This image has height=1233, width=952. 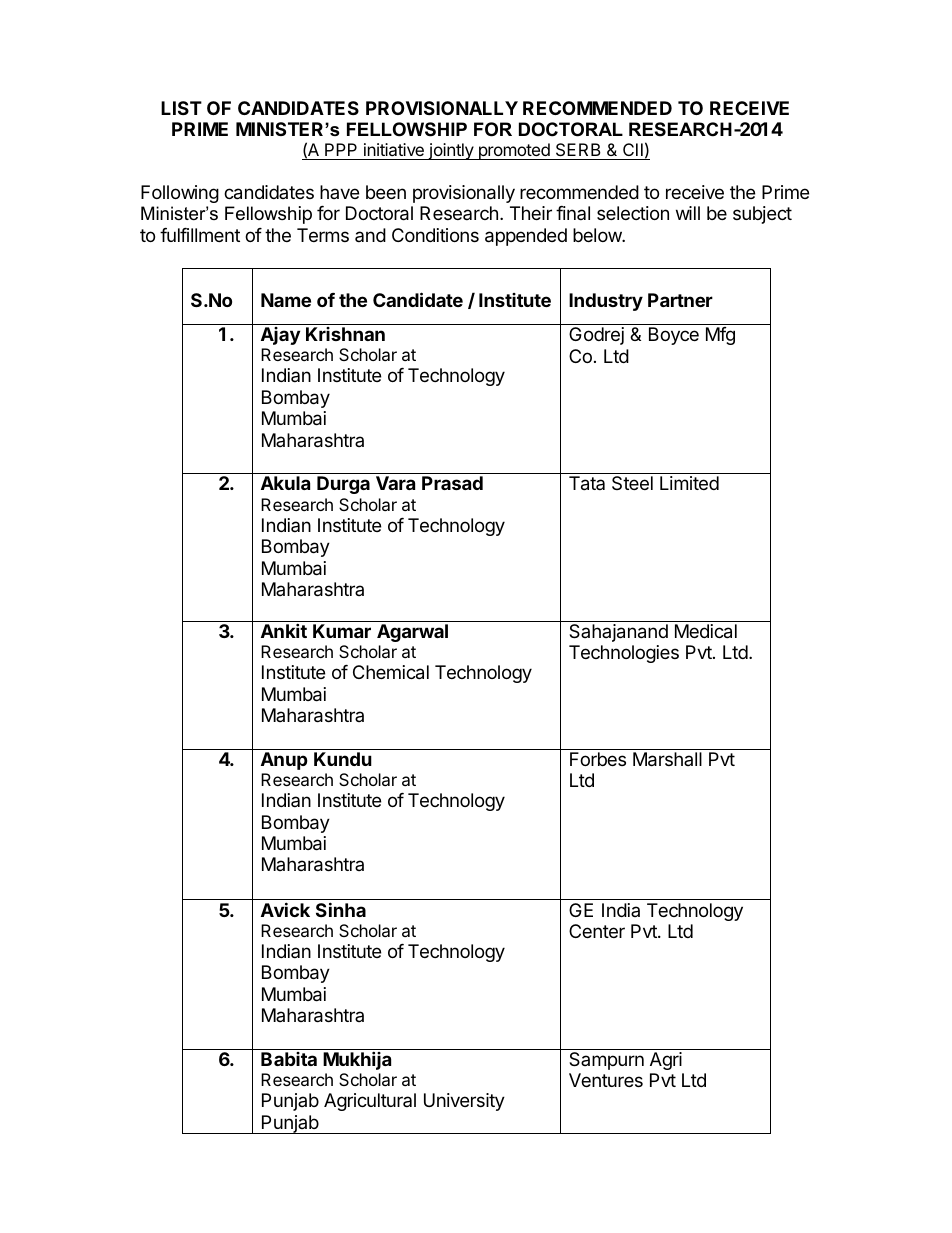 I want to click on Medical, so click(x=706, y=631).
